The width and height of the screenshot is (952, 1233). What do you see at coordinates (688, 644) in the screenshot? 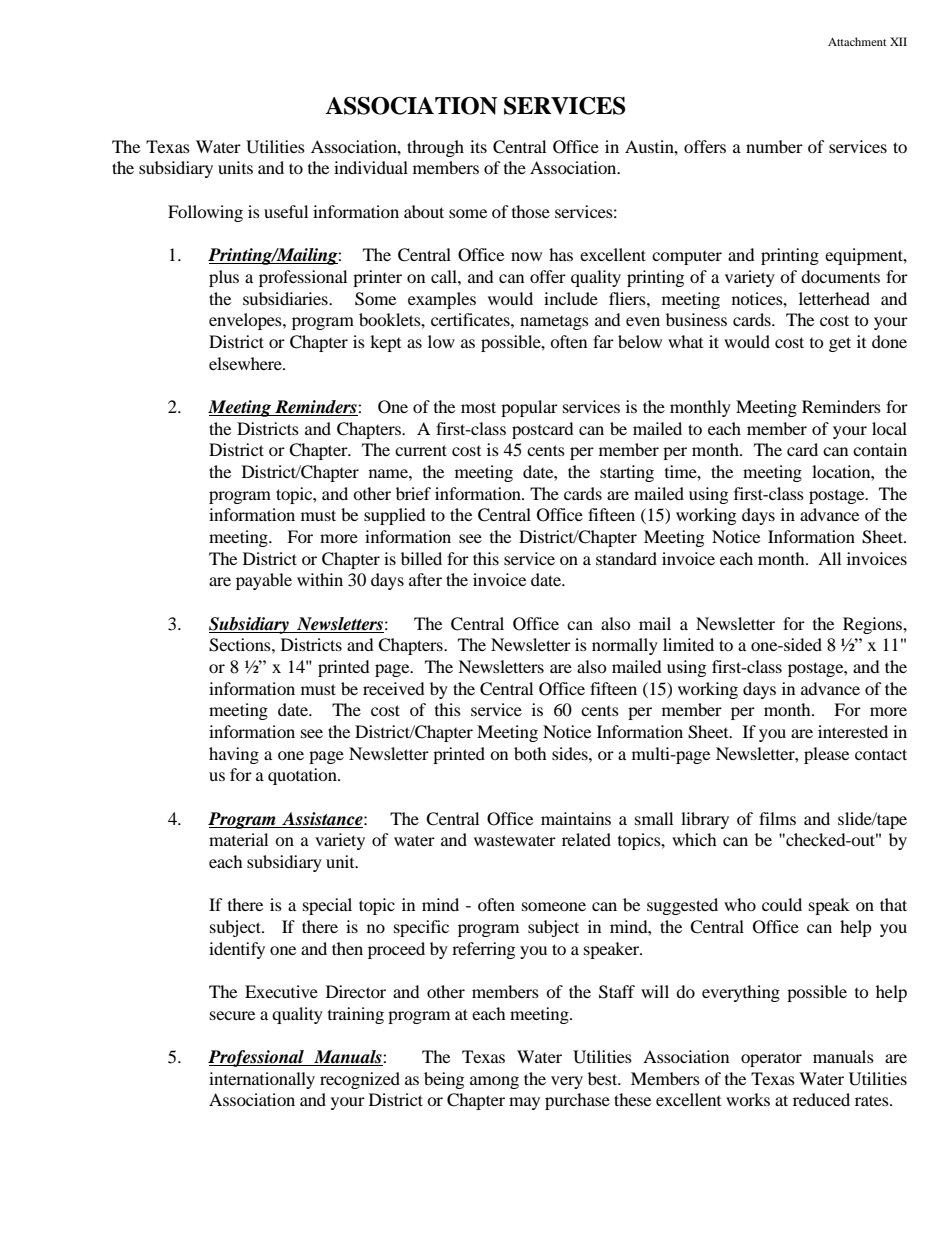
I see `limited` at bounding box center [688, 644].
